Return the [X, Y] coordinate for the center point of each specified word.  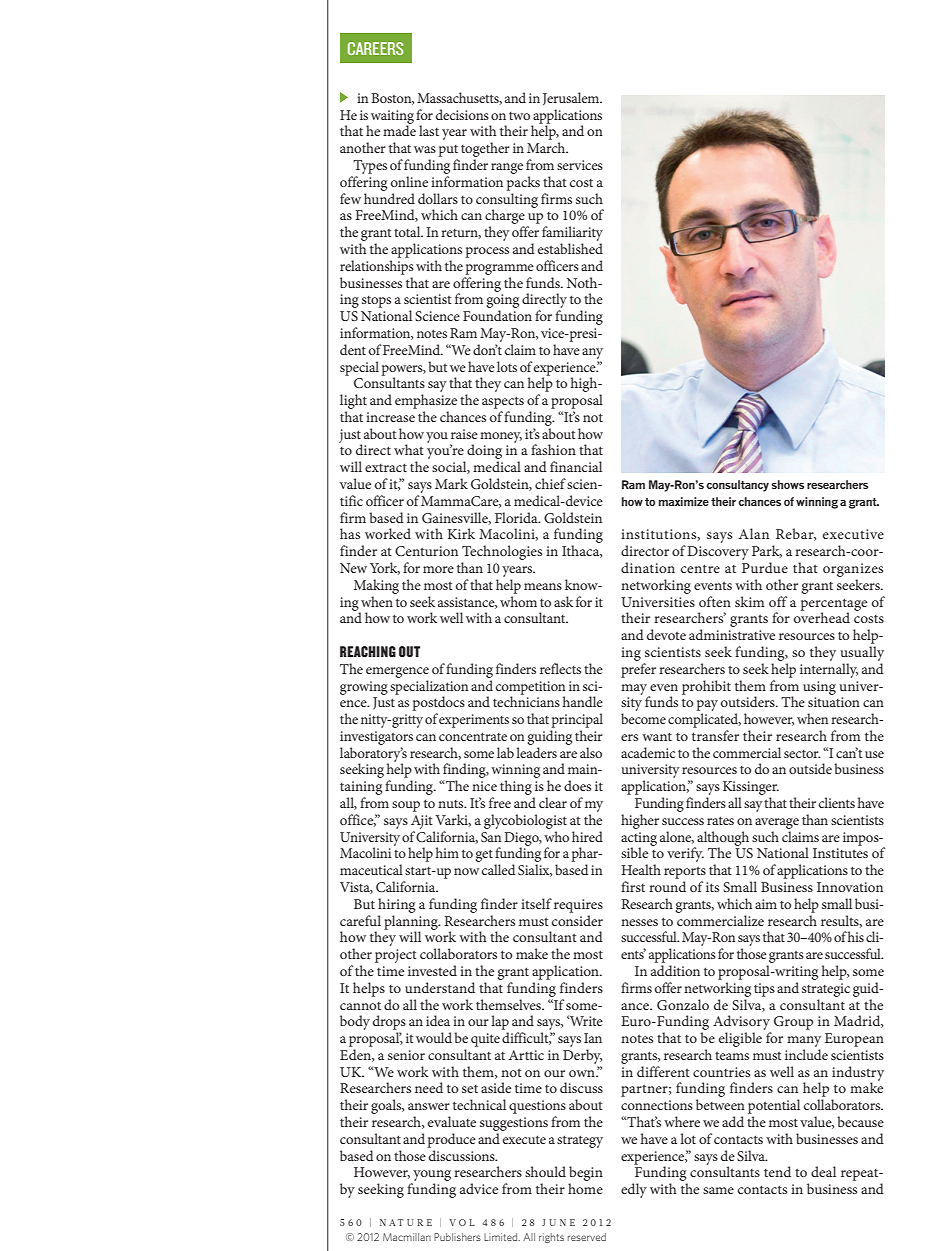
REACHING [368, 651]
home [585, 1188]
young [431, 1177]
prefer [638, 670]
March [547, 147]
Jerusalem [572, 98]
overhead [822, 616]
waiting [392, 118]
